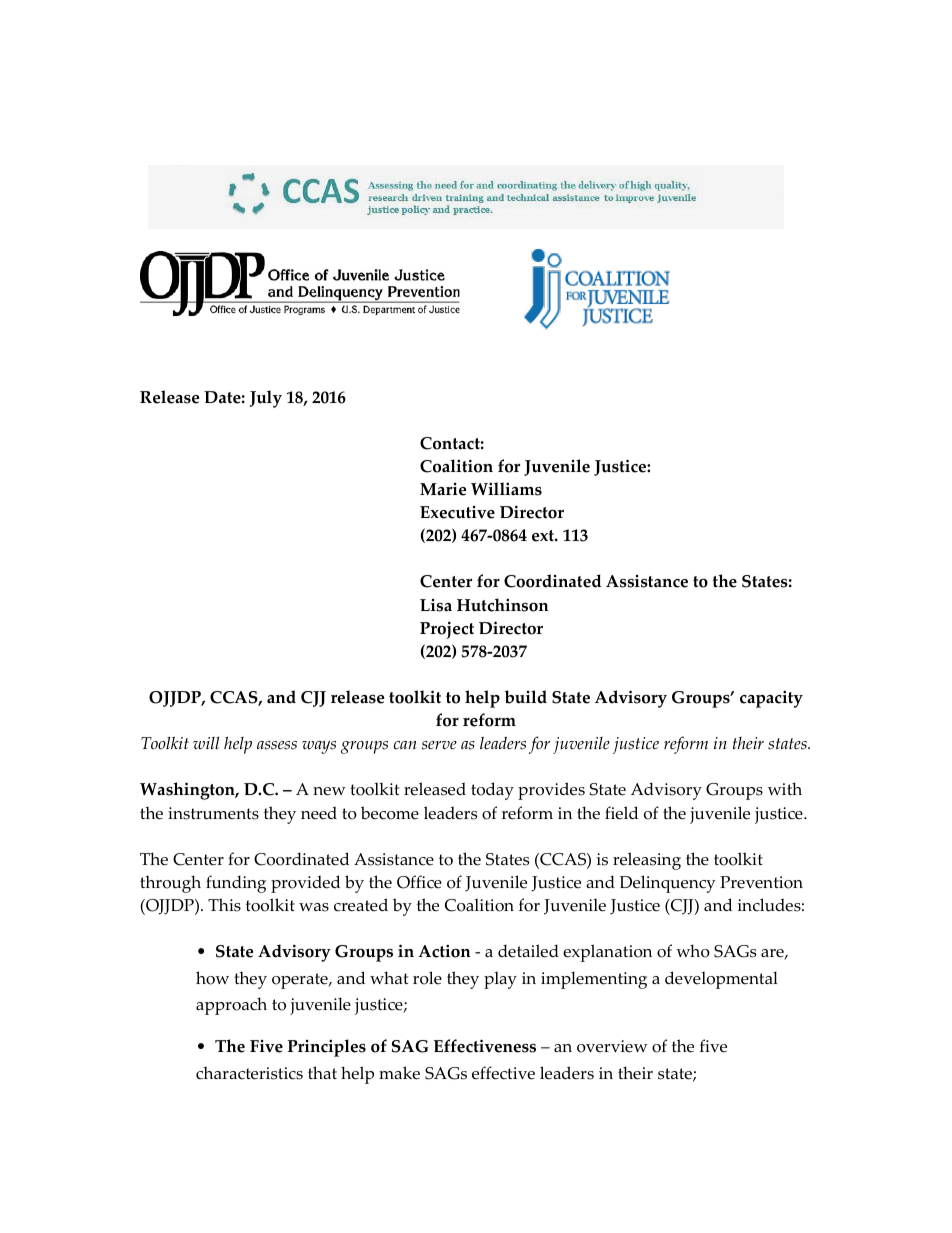 Image resolution: width=952 pixels, height=1233 pixels. What do you see at coordinates (399, 1073) in the document?
I see `make` at bounding box center [399, 1073].
